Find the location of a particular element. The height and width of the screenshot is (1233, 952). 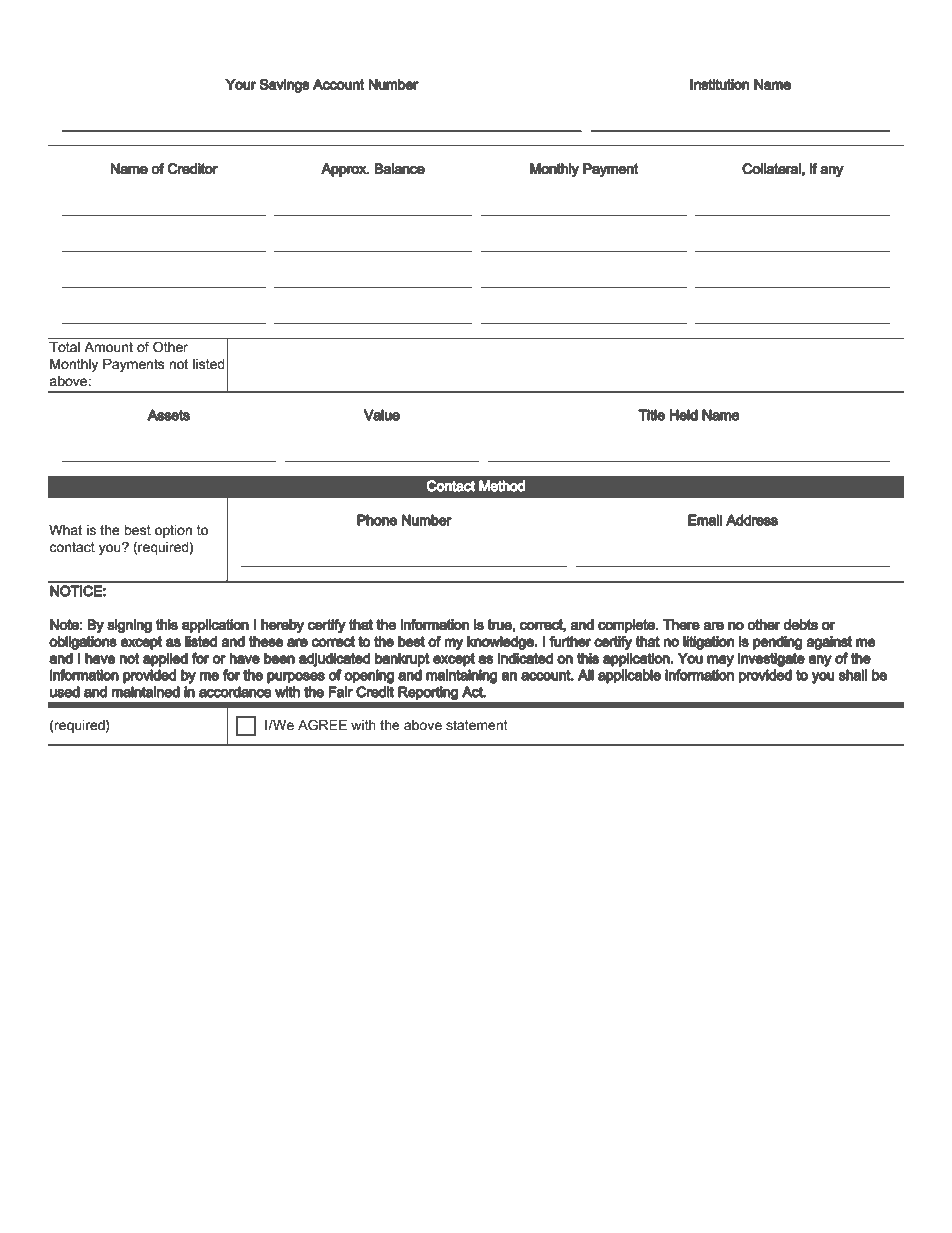

Your is located at coordinates (240, 84).
